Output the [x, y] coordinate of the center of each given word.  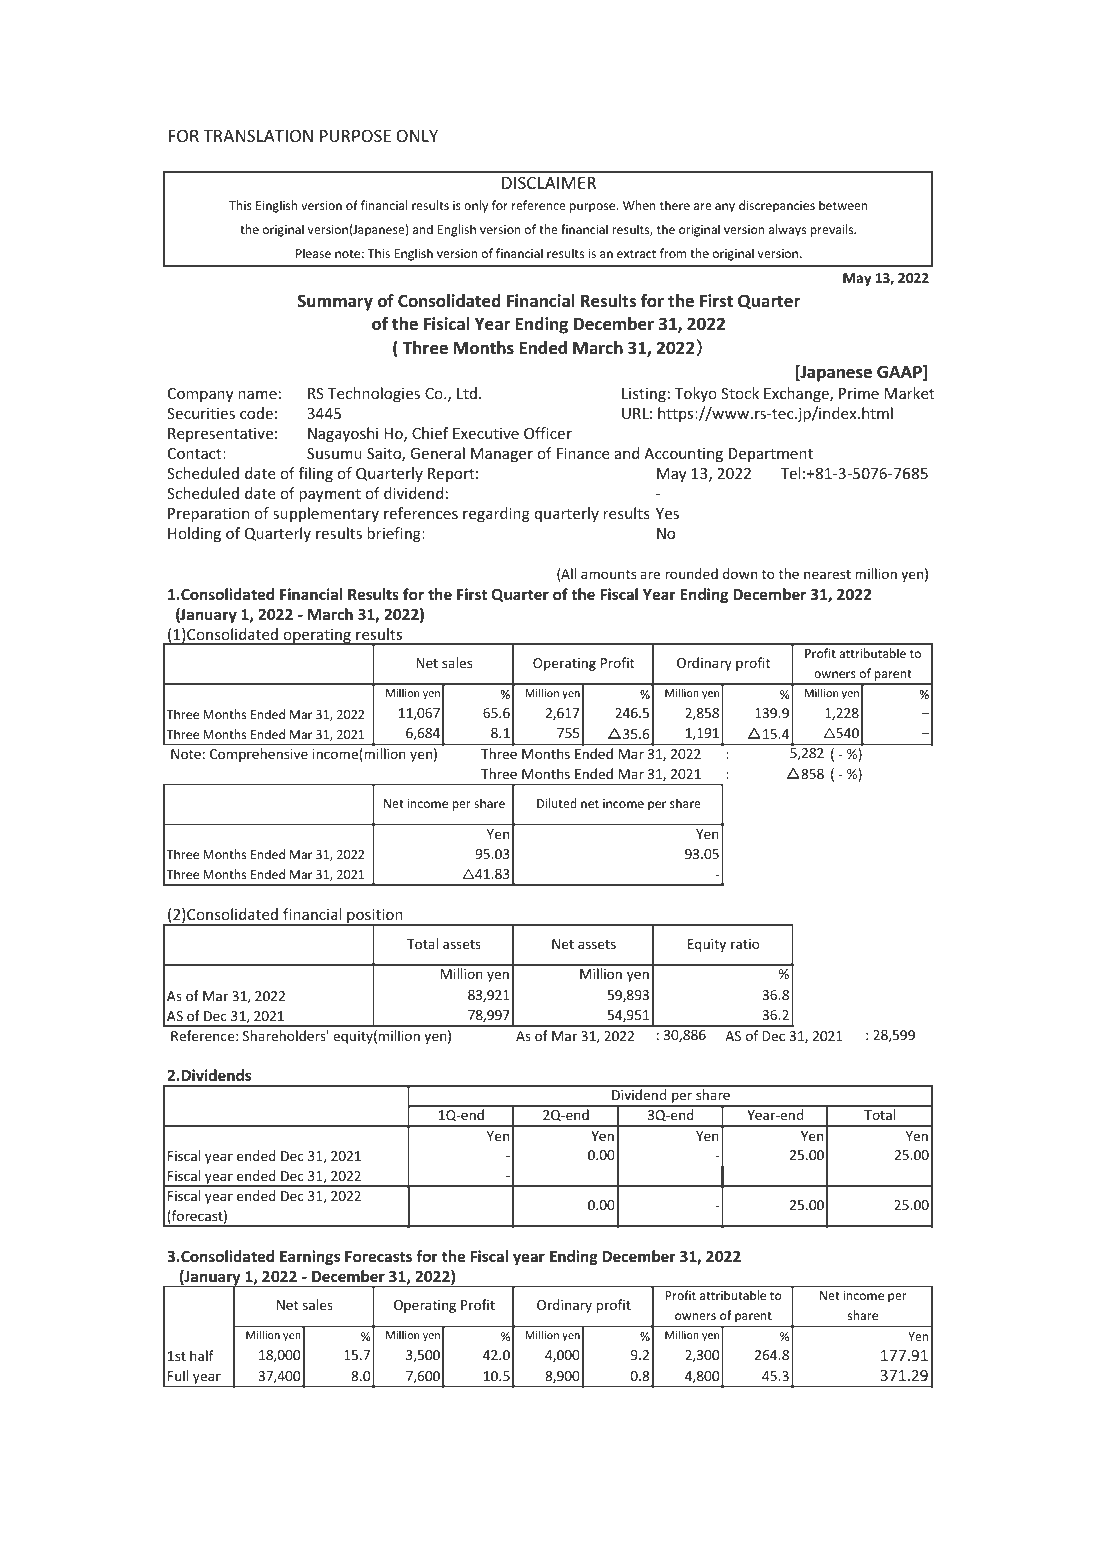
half [202, 1355]
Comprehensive [259, 755]
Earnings [310, 1257]
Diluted [557, 803]
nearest [827, 574]
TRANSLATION [258, 135]
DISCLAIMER [549, 182]
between [843, 205]
